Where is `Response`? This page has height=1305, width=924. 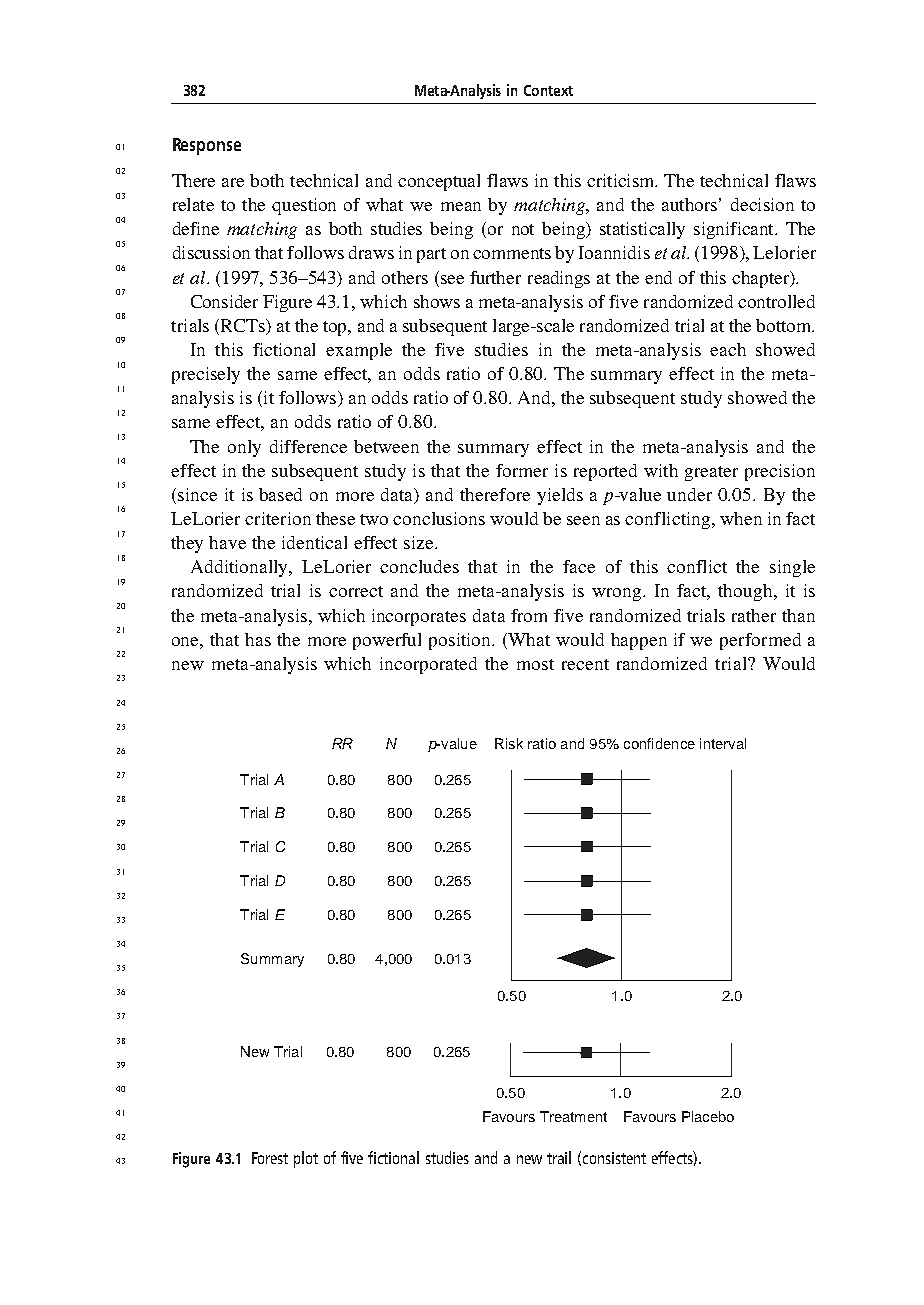 Response is located at coordinates (207, 146).
